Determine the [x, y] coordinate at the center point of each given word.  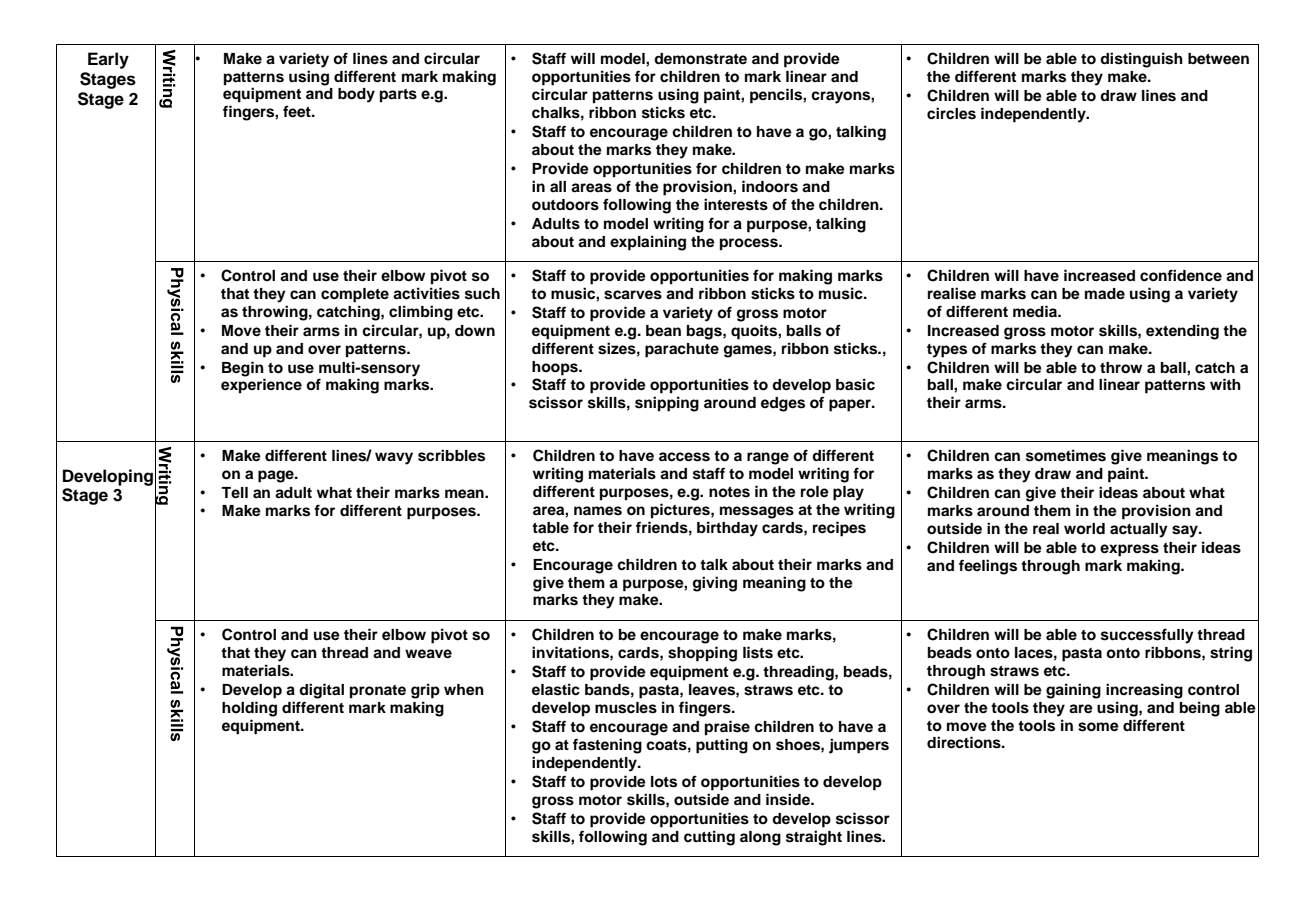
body [356, 95]
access [684, 457]
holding [249, 709]
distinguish [1141, 60]
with [1225, 384]
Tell [234, 492]
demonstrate [700, 59]
